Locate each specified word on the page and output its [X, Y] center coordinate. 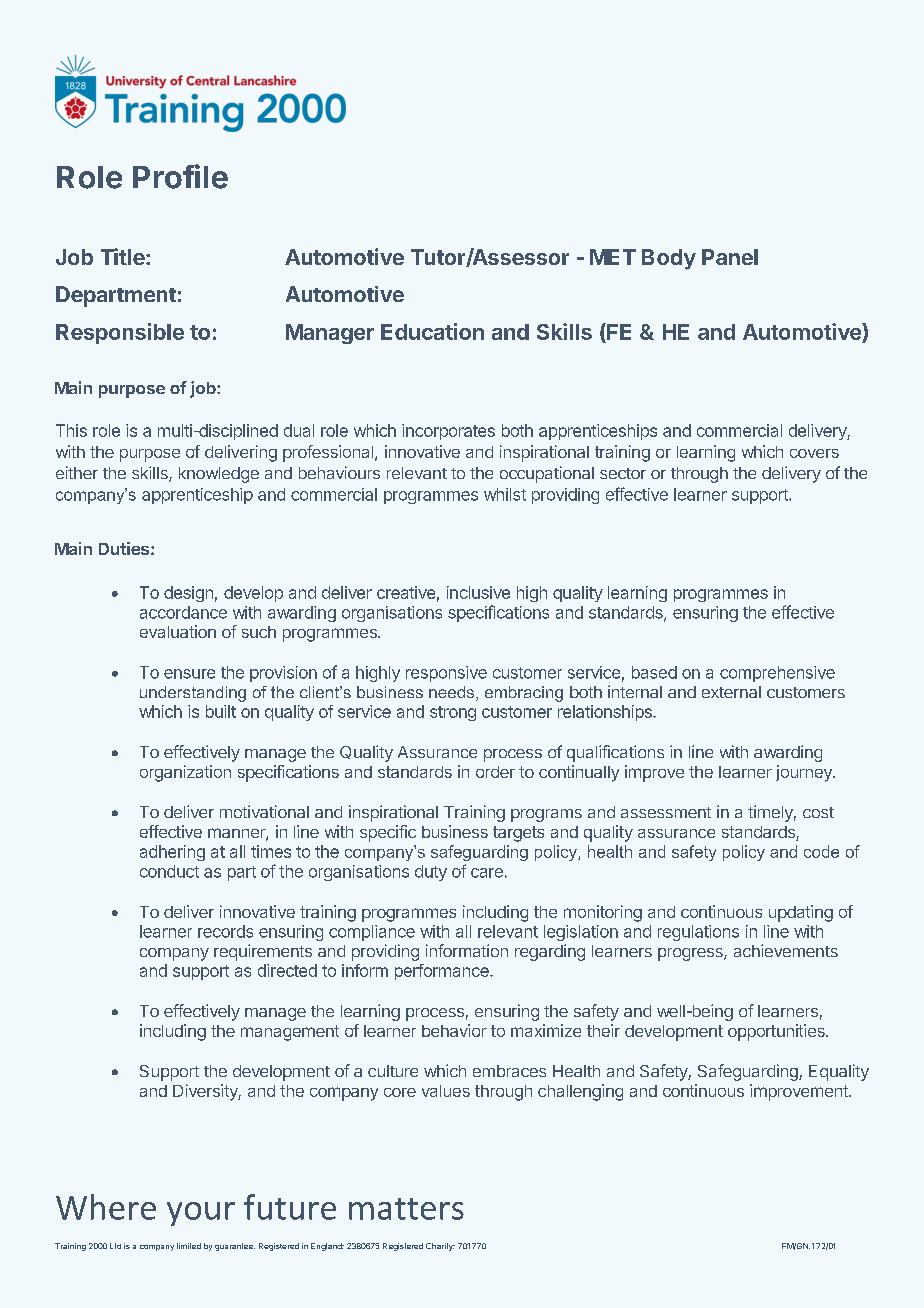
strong [453, 713]
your [201, 1214]
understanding [193, 694]
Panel [730, 257]
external [731, 692]
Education [432, 331]
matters [406, 1209]
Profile [180, 176]
